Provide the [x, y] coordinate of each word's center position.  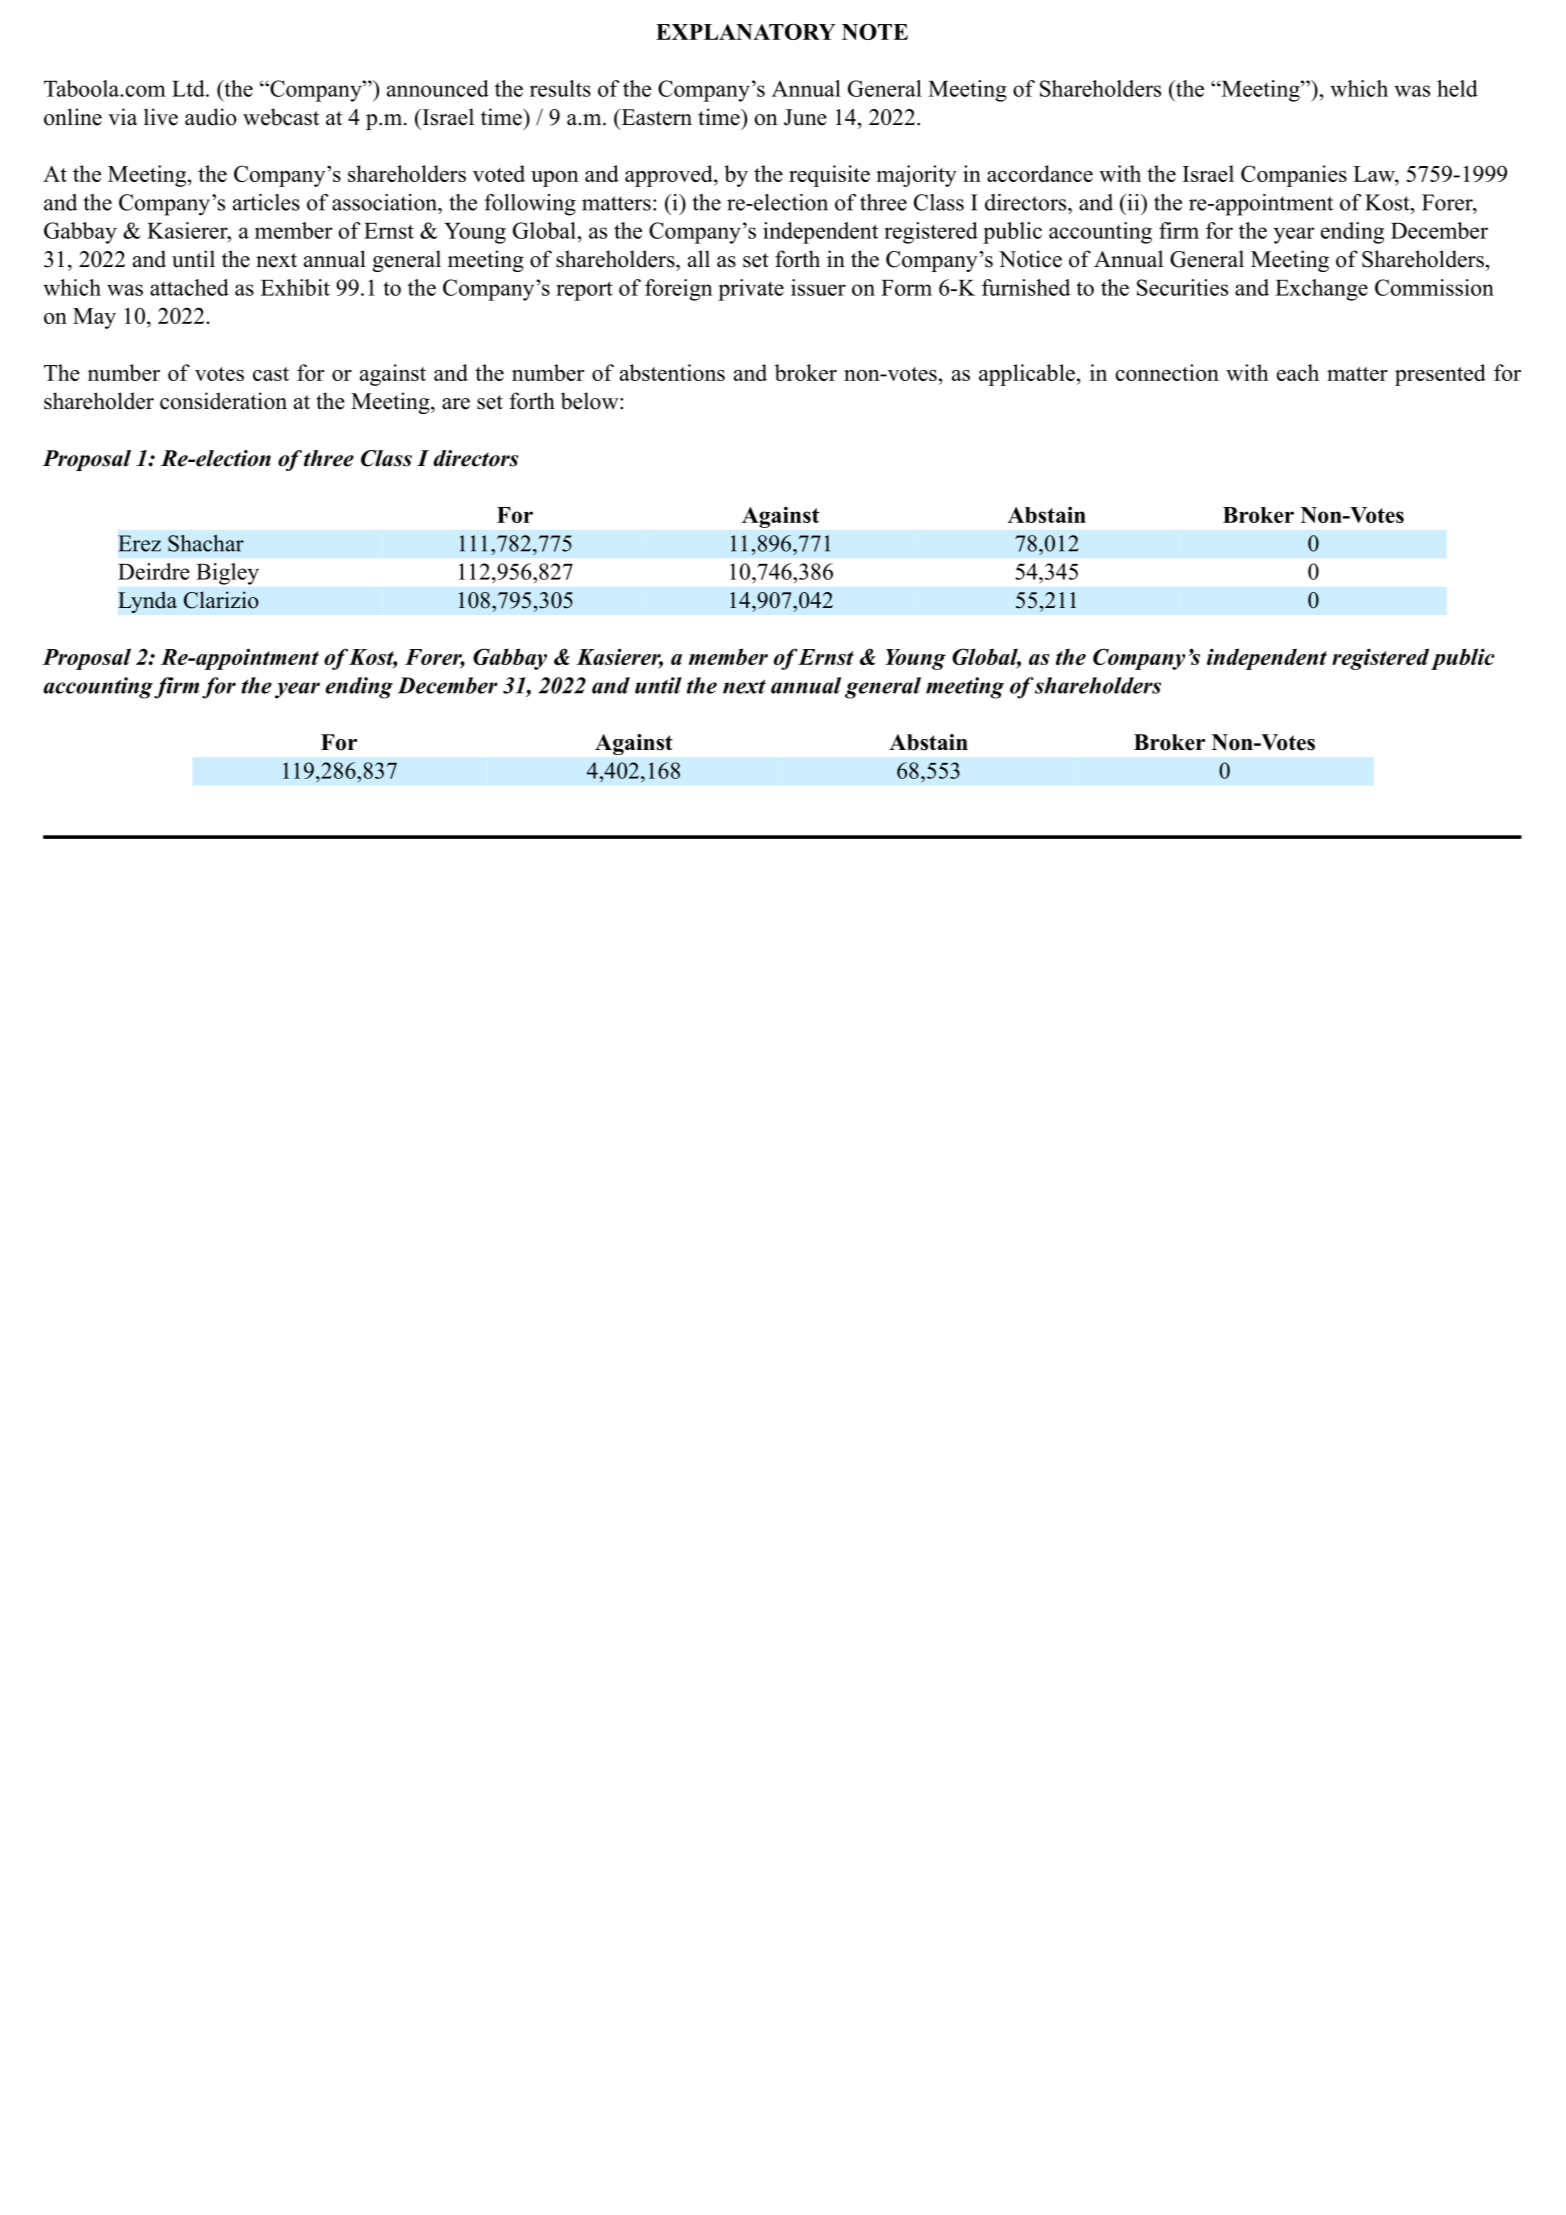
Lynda [147, 602]
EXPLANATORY [745, 32]
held [1457, 88]
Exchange [1321, 290]
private [751, 290]
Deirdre [154, 571]
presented [1440, 375]
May [94, 318]
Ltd [189, 88]
